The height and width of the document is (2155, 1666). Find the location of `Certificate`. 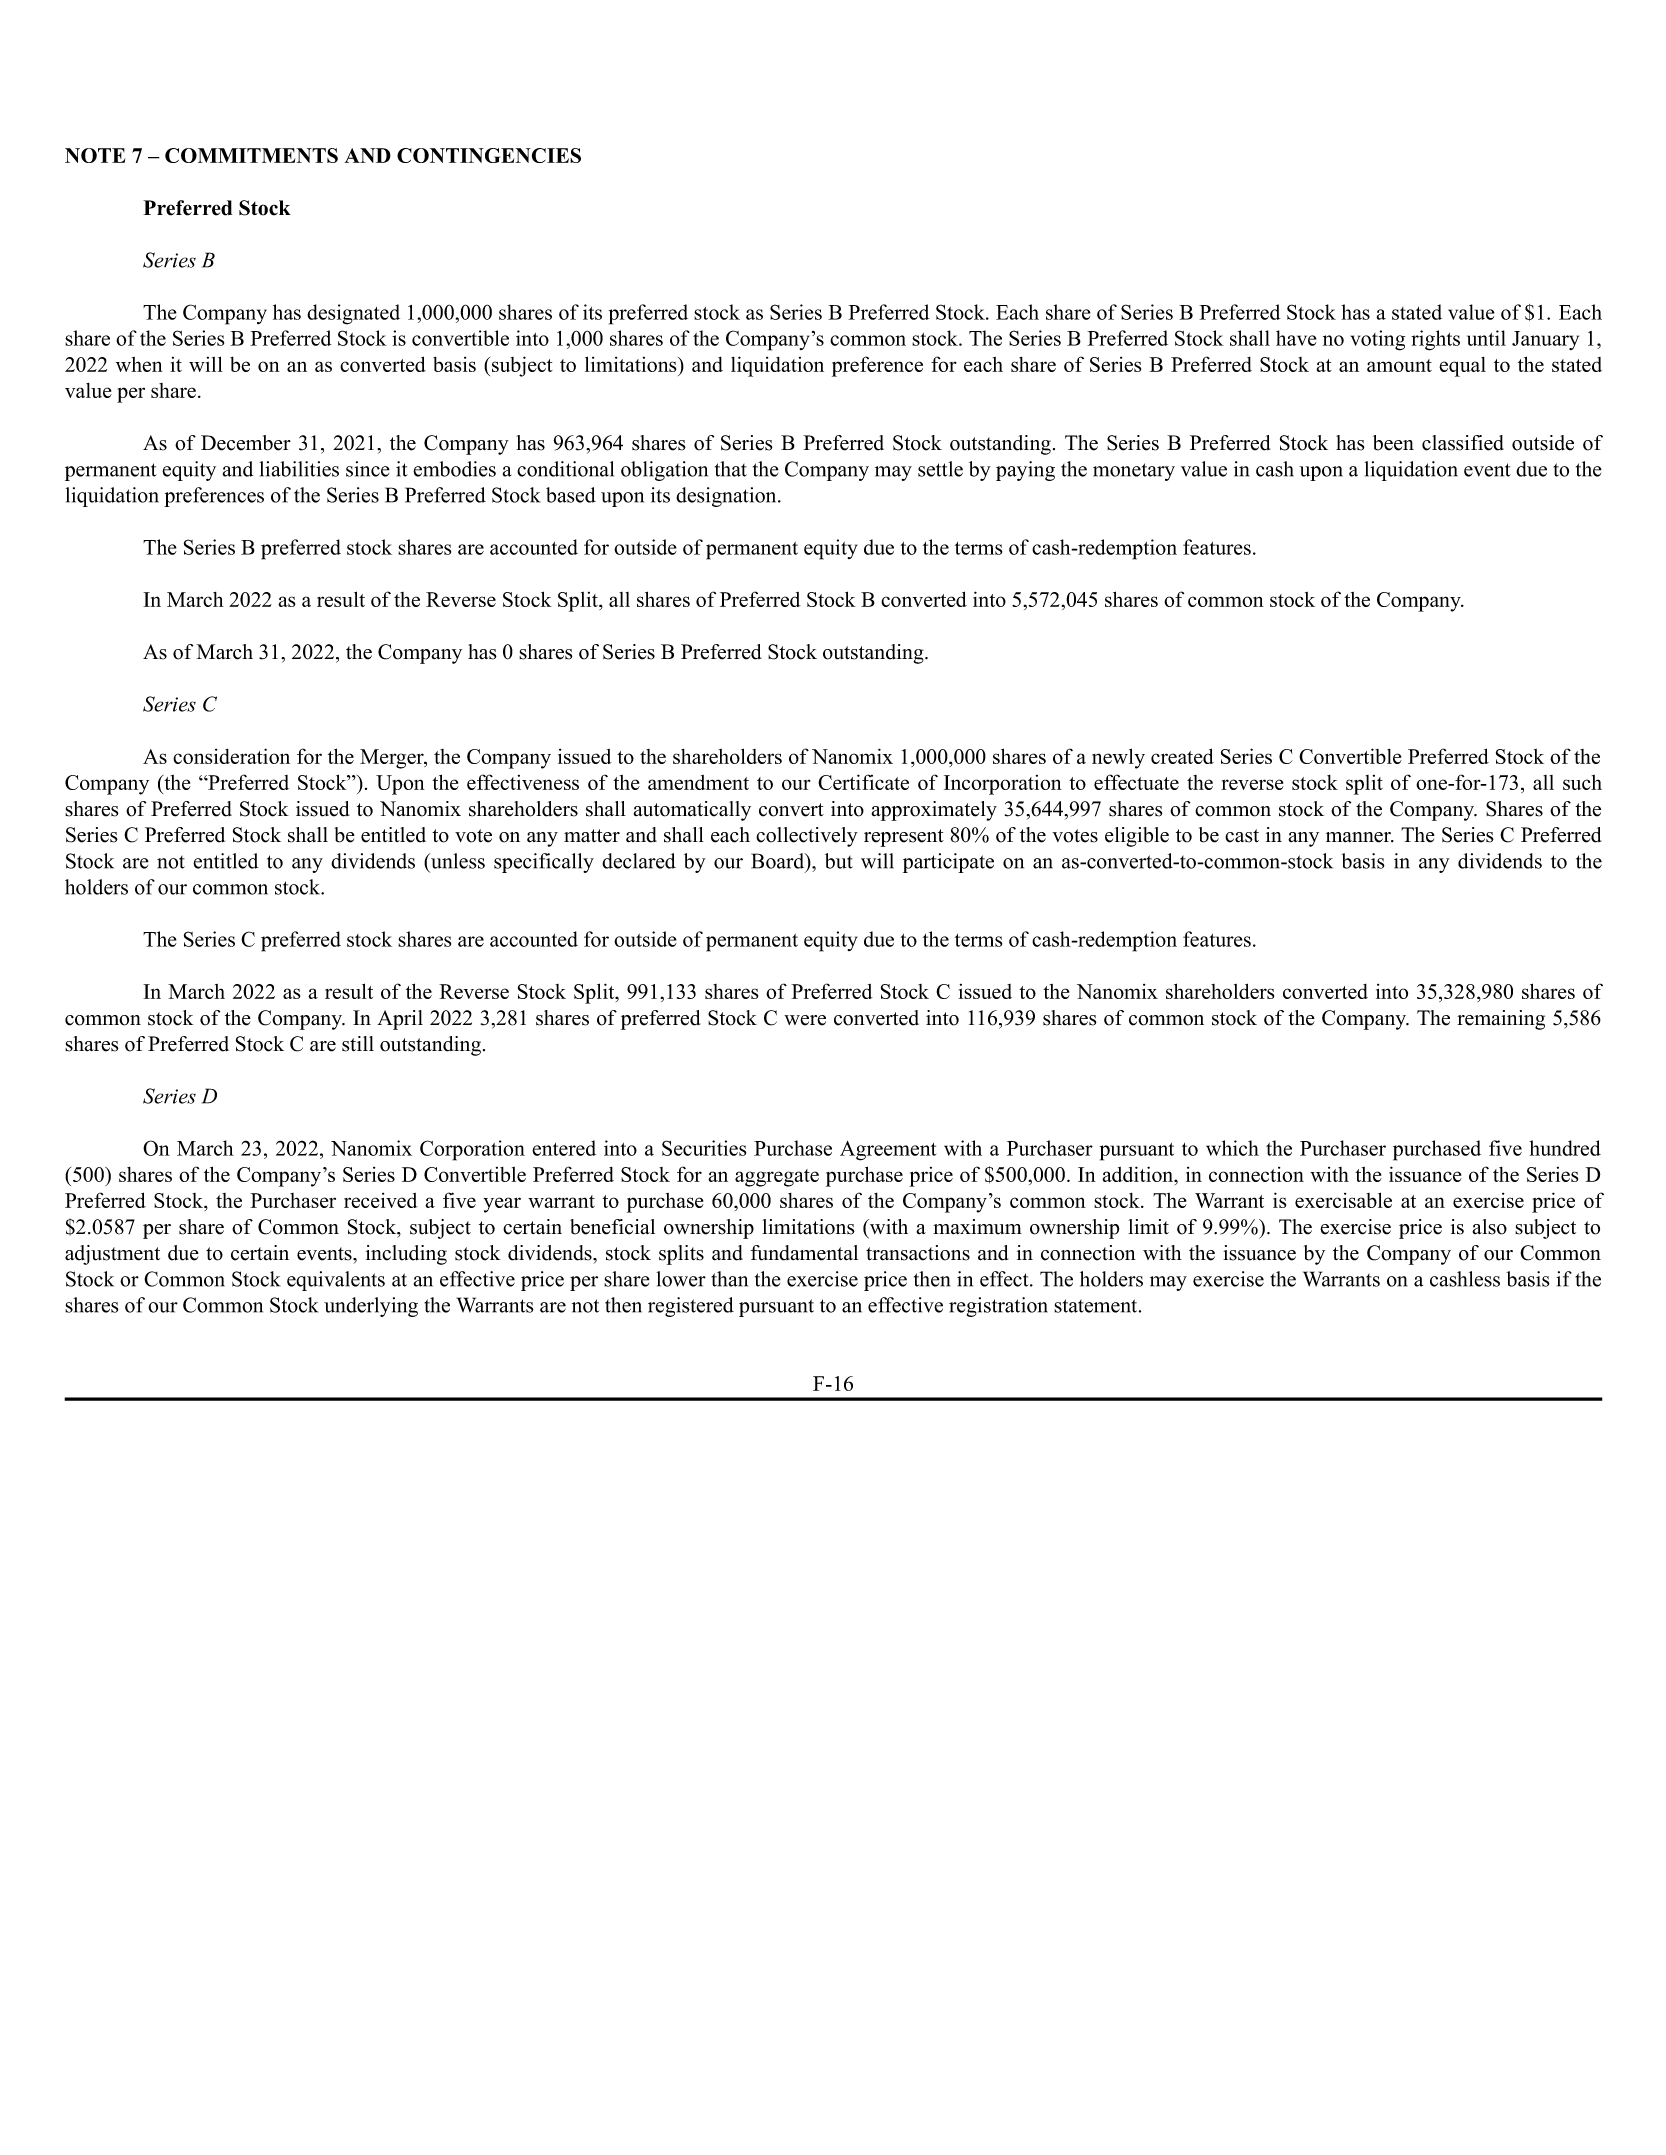

Certificate is located at coordinates (863, 782).
